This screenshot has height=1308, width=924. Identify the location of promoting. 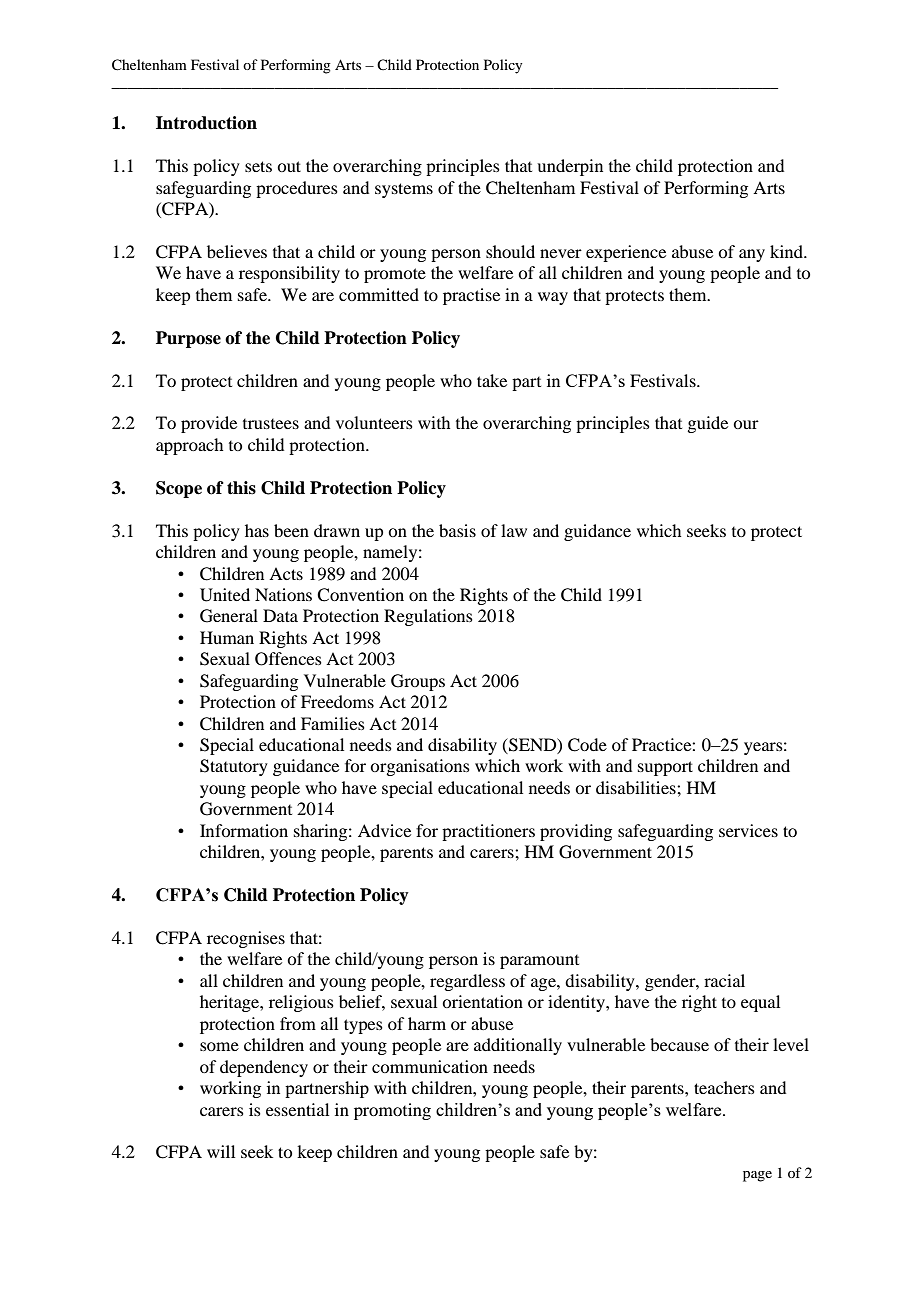
(392, 1111).
